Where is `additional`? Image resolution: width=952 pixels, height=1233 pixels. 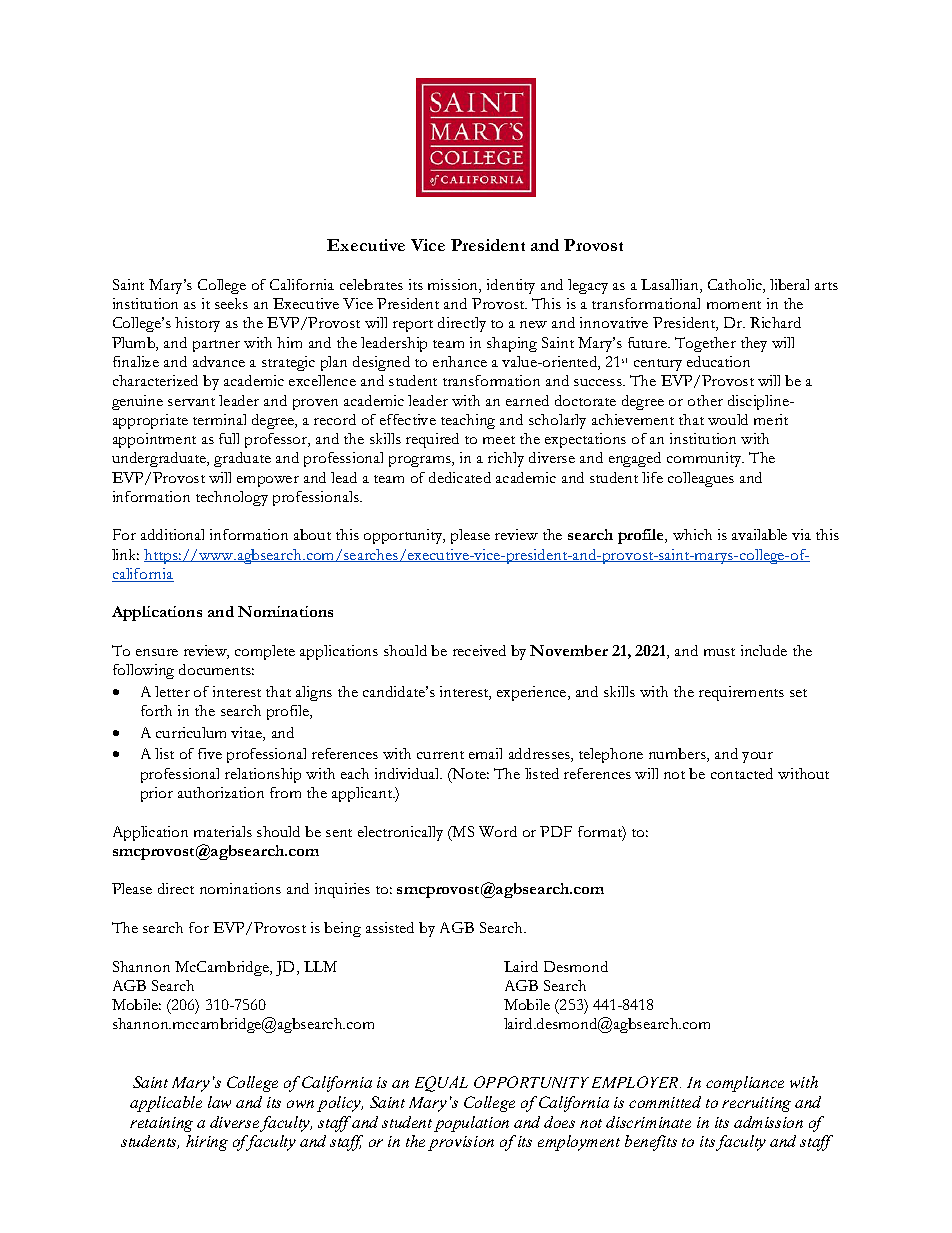 additional is located at coordinates (172, 534).
